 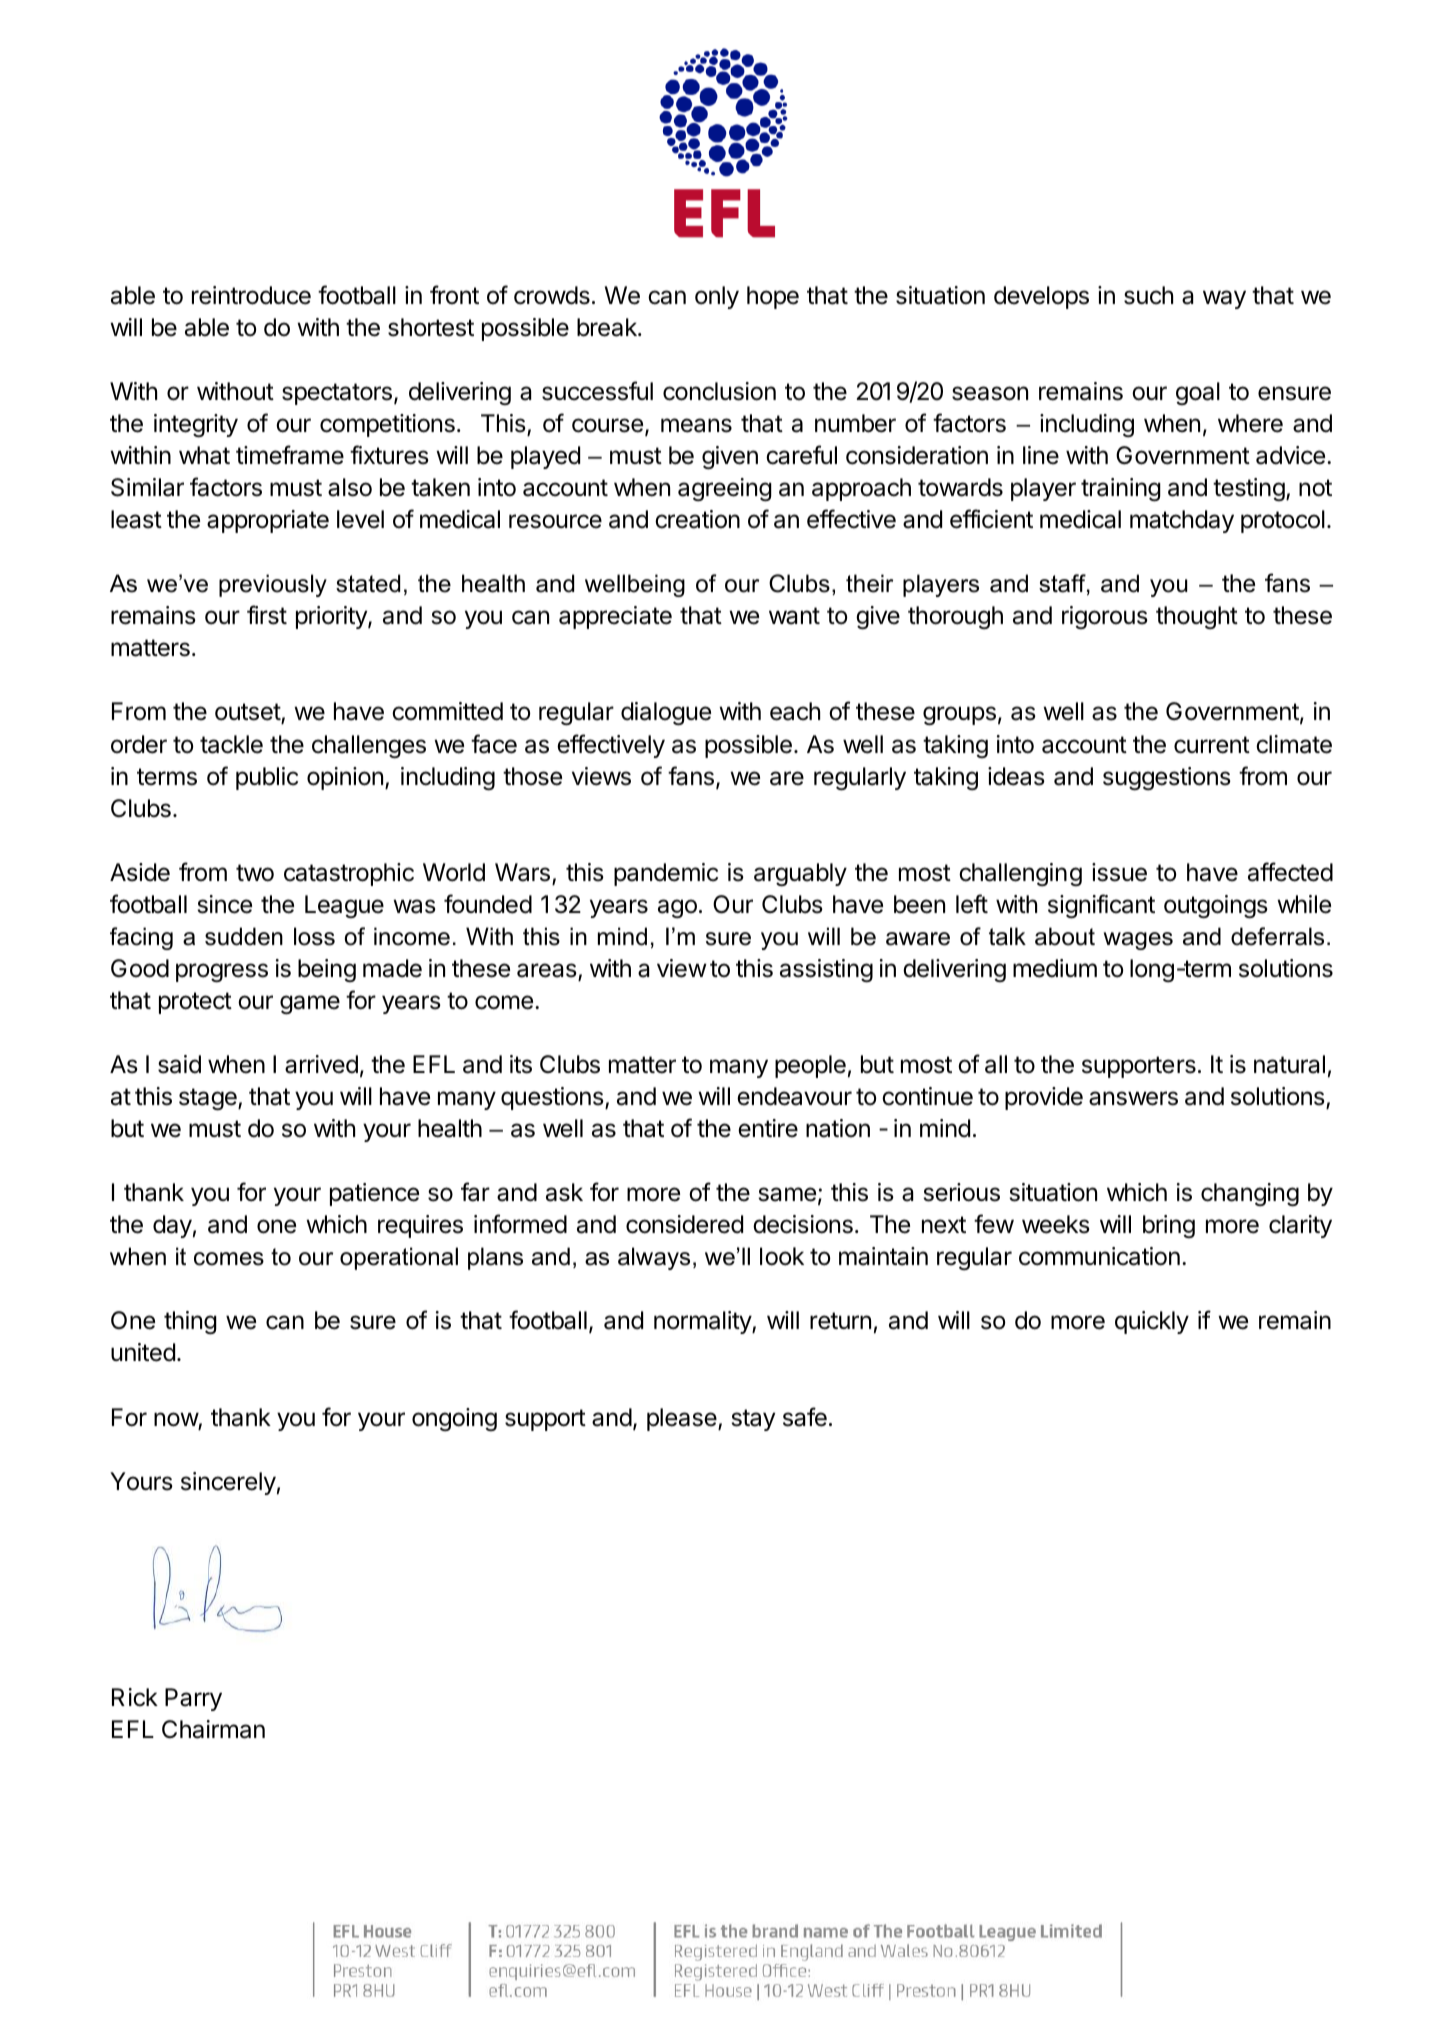 I want to click on wages, so click(x=1138, y=941).
